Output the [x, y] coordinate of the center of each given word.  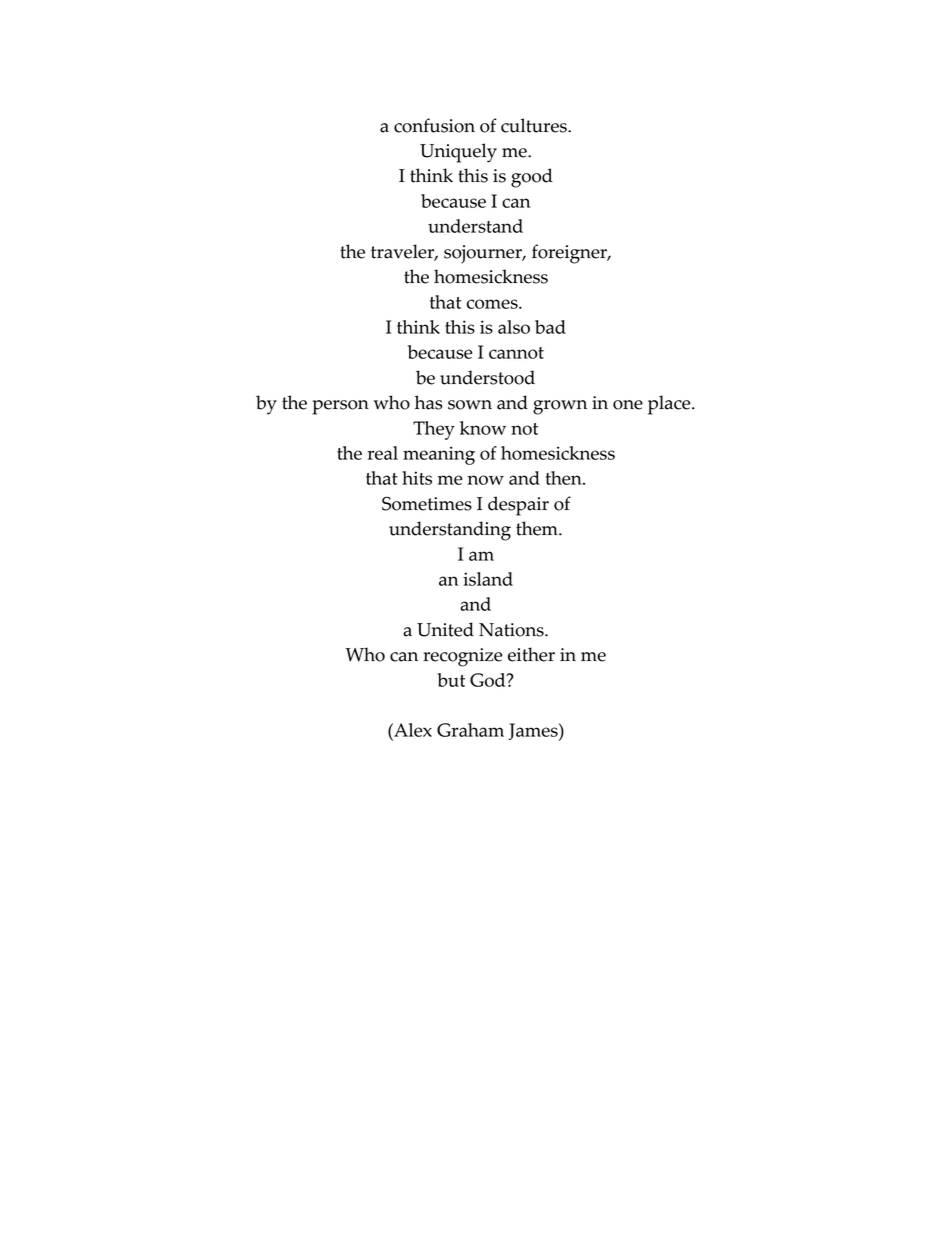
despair [518, 506]
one [628, 405]
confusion [434, 125]
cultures [535, 125]
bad [550, 327]
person [340, 407]
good [532, 178]
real [382, 453]
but [451, 680]
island [488, 579]
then [565, 478]
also [514, 327]
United [445, 629]
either [531, 654]
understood [487, 377]
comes [493, 304]
